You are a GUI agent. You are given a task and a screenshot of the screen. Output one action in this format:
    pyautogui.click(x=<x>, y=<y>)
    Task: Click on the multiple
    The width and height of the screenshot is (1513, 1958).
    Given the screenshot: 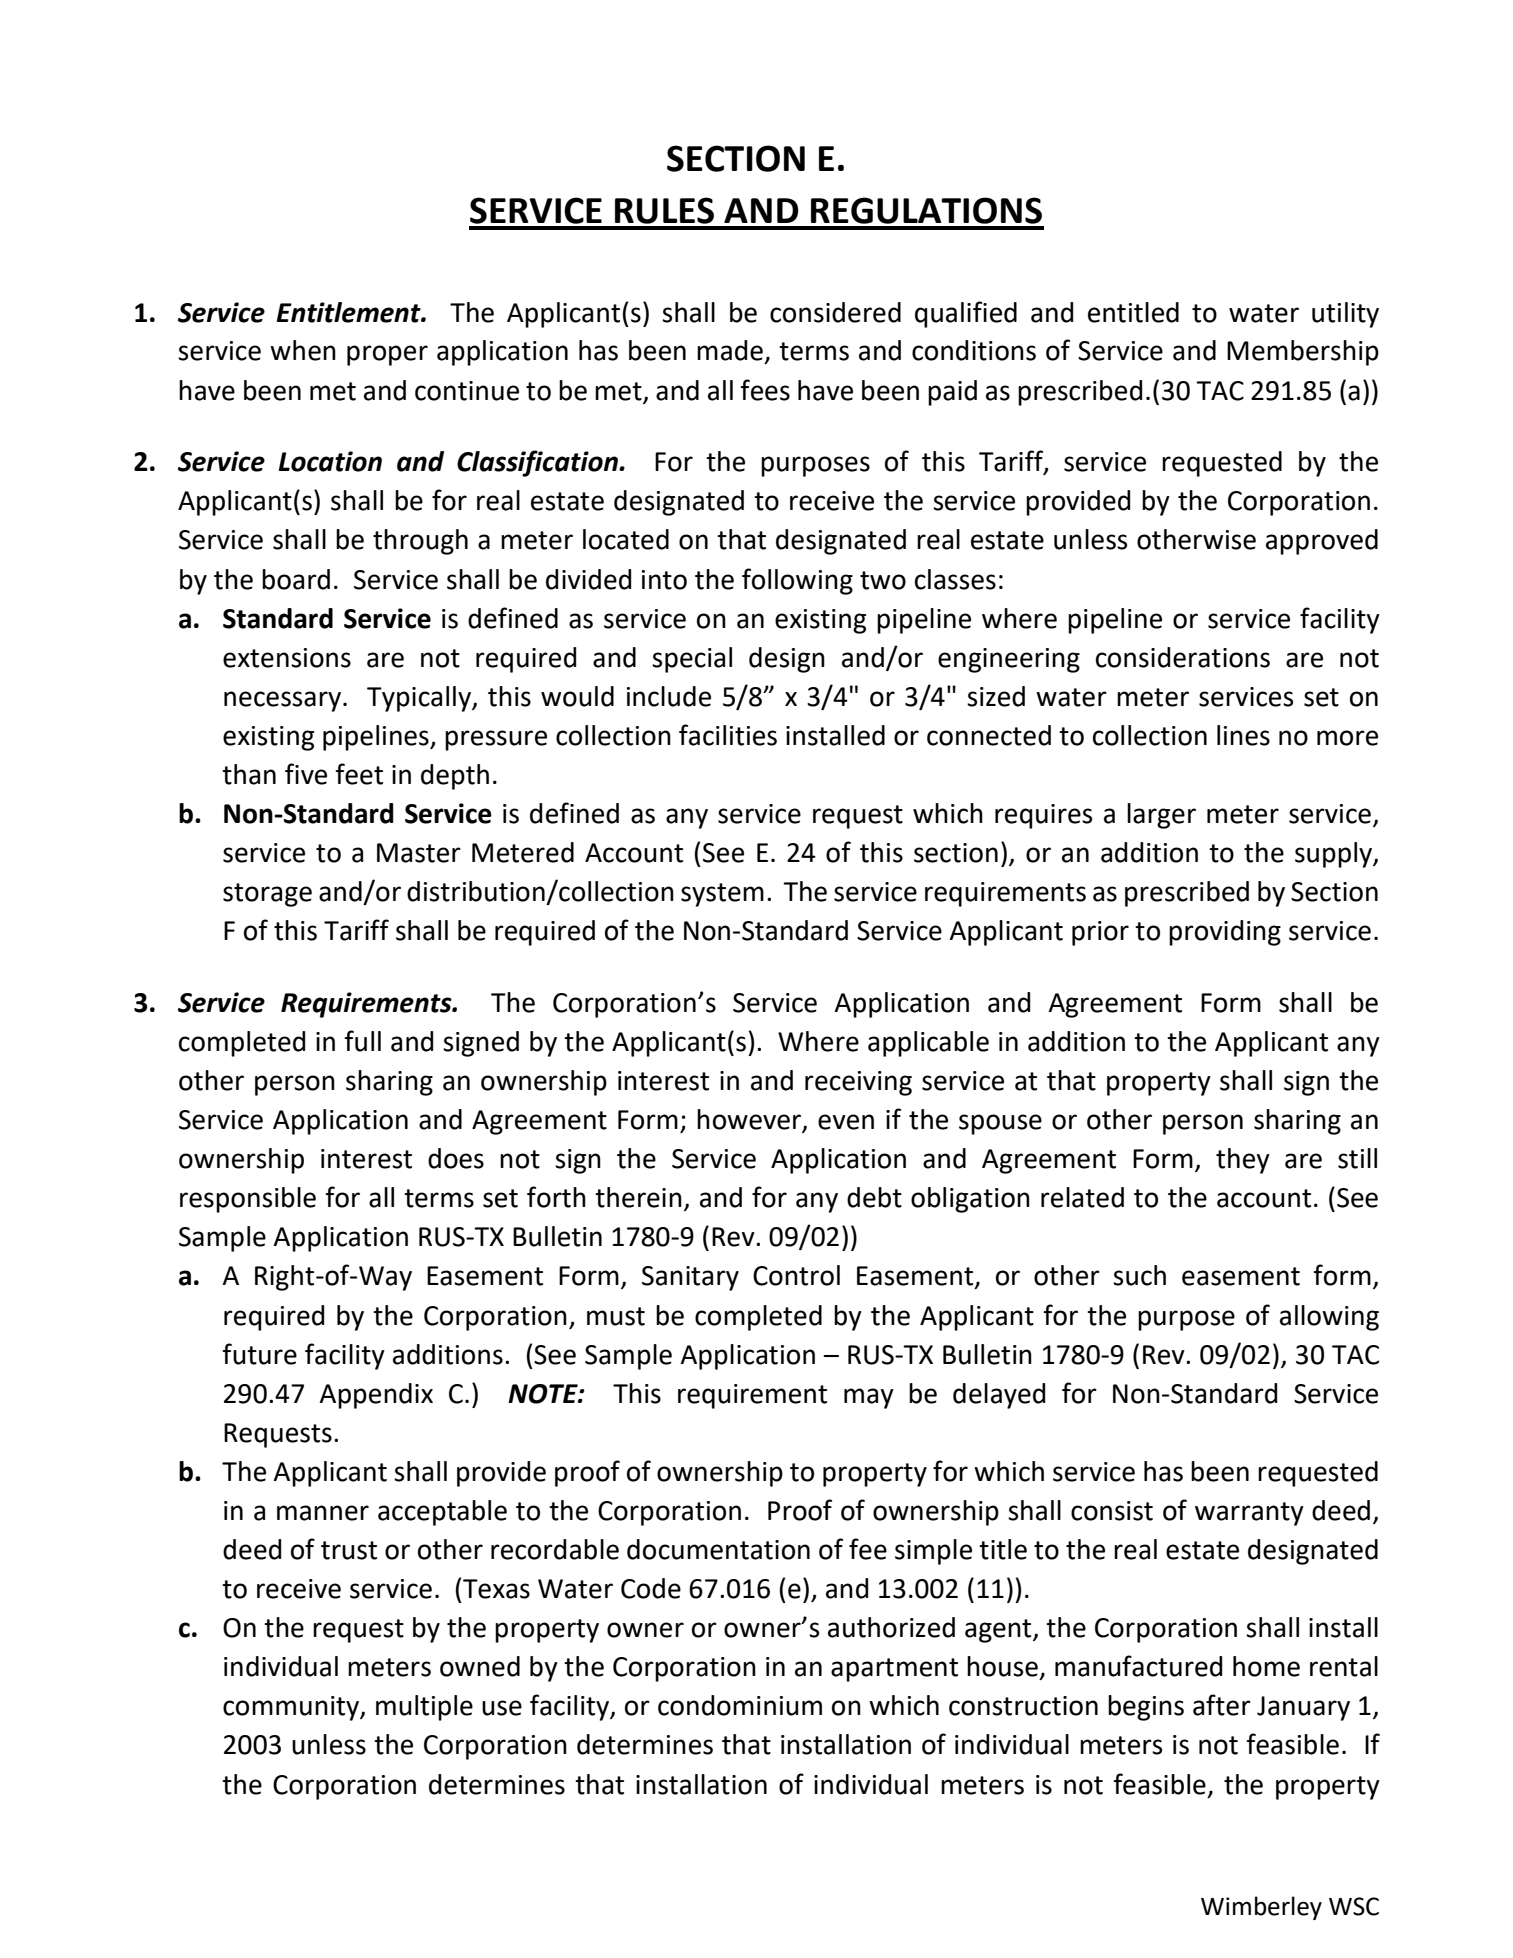 What is the action you would take?
    pyautogui.click(x=424, y=1708)
